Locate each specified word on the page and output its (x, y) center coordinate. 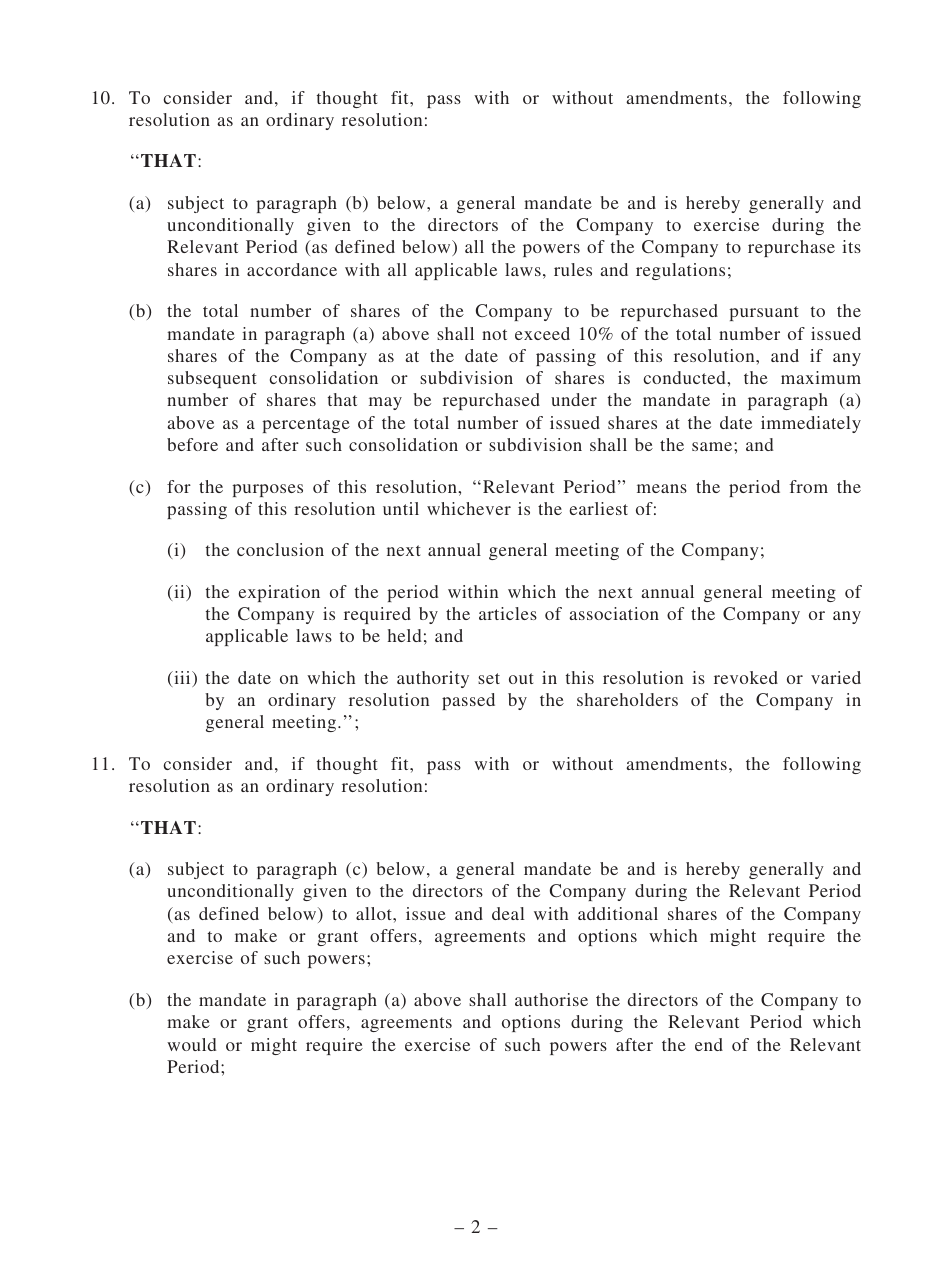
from (809, 486)
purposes (267, 490)
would (191, 1044)
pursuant (764, 313)
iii (182, 679)
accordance (292, 269)
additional (618, 913)
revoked (746, 677)
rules (573, 269)
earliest (599, 508)
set (489, 678)
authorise (551, 999)
